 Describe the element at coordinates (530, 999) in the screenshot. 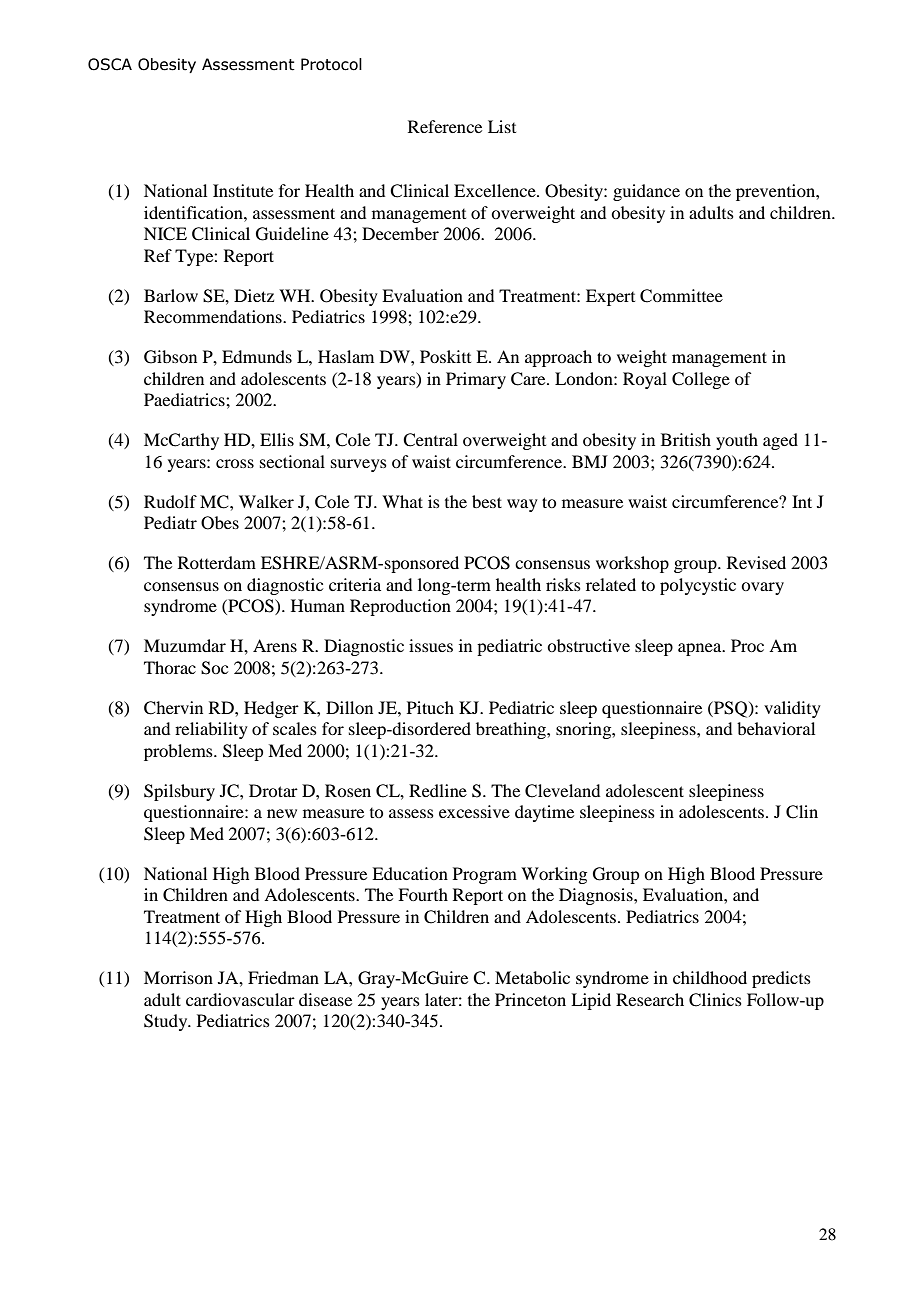

I see `Princeton` at that location.
